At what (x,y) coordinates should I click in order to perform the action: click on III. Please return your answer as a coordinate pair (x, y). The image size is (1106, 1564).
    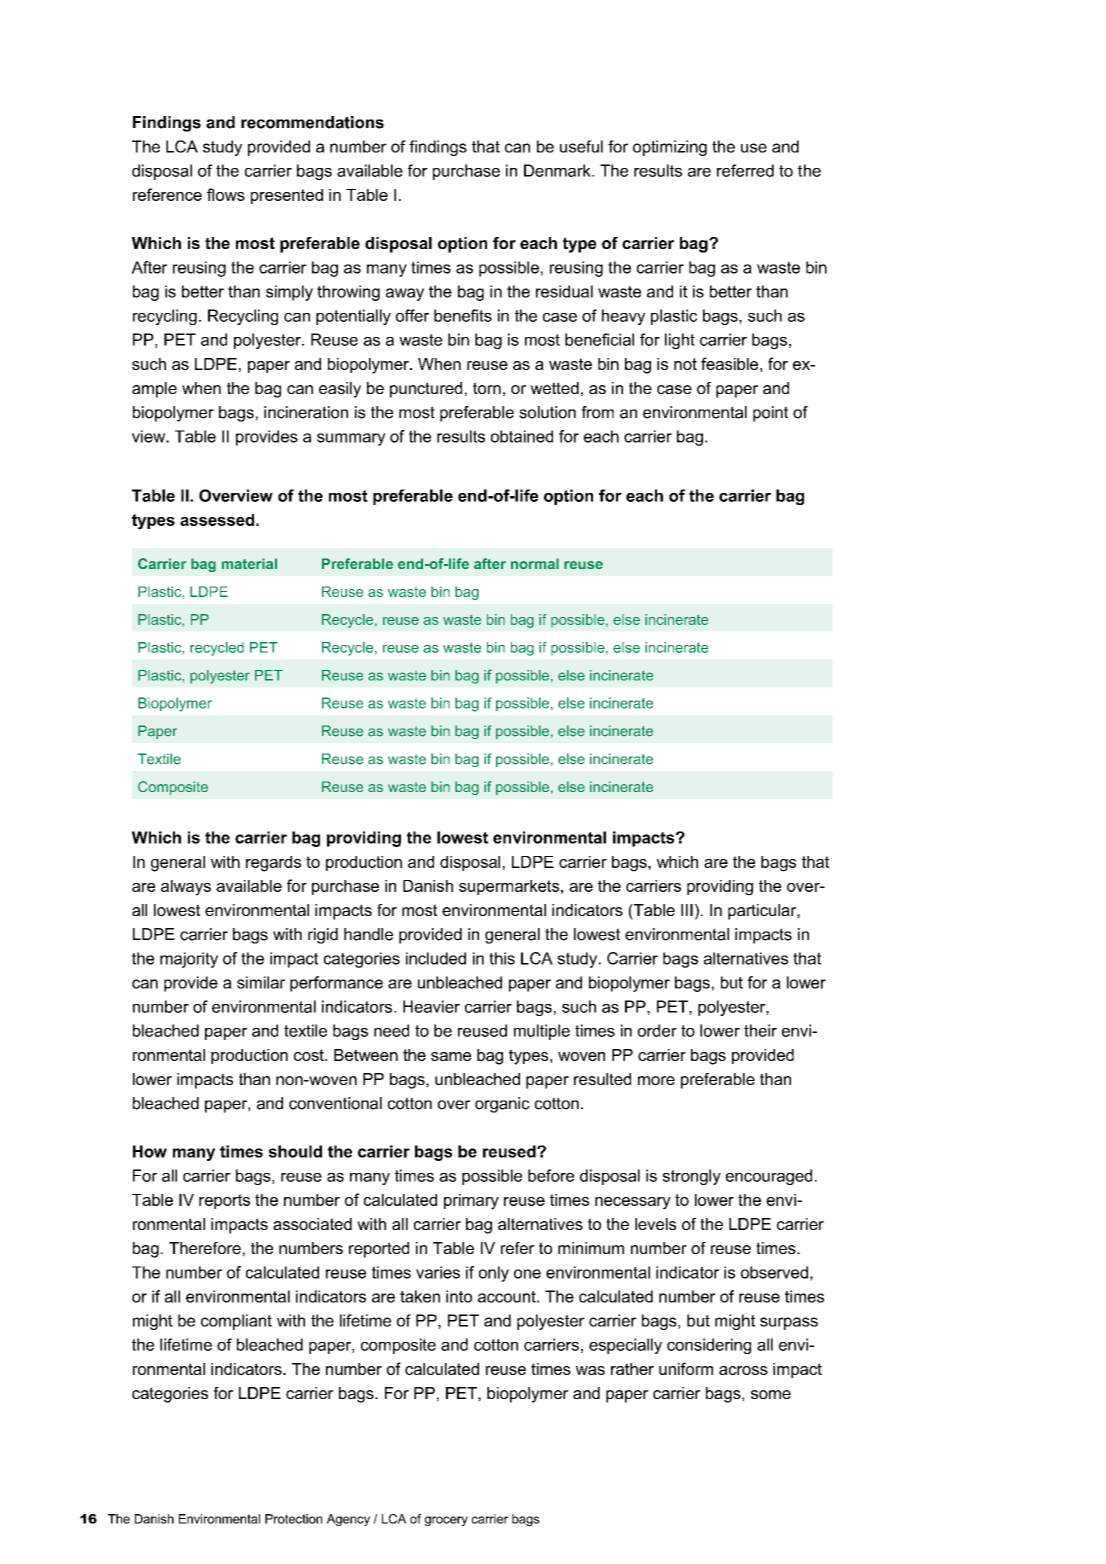
    Looking at the image, I should click on (687, 910).
